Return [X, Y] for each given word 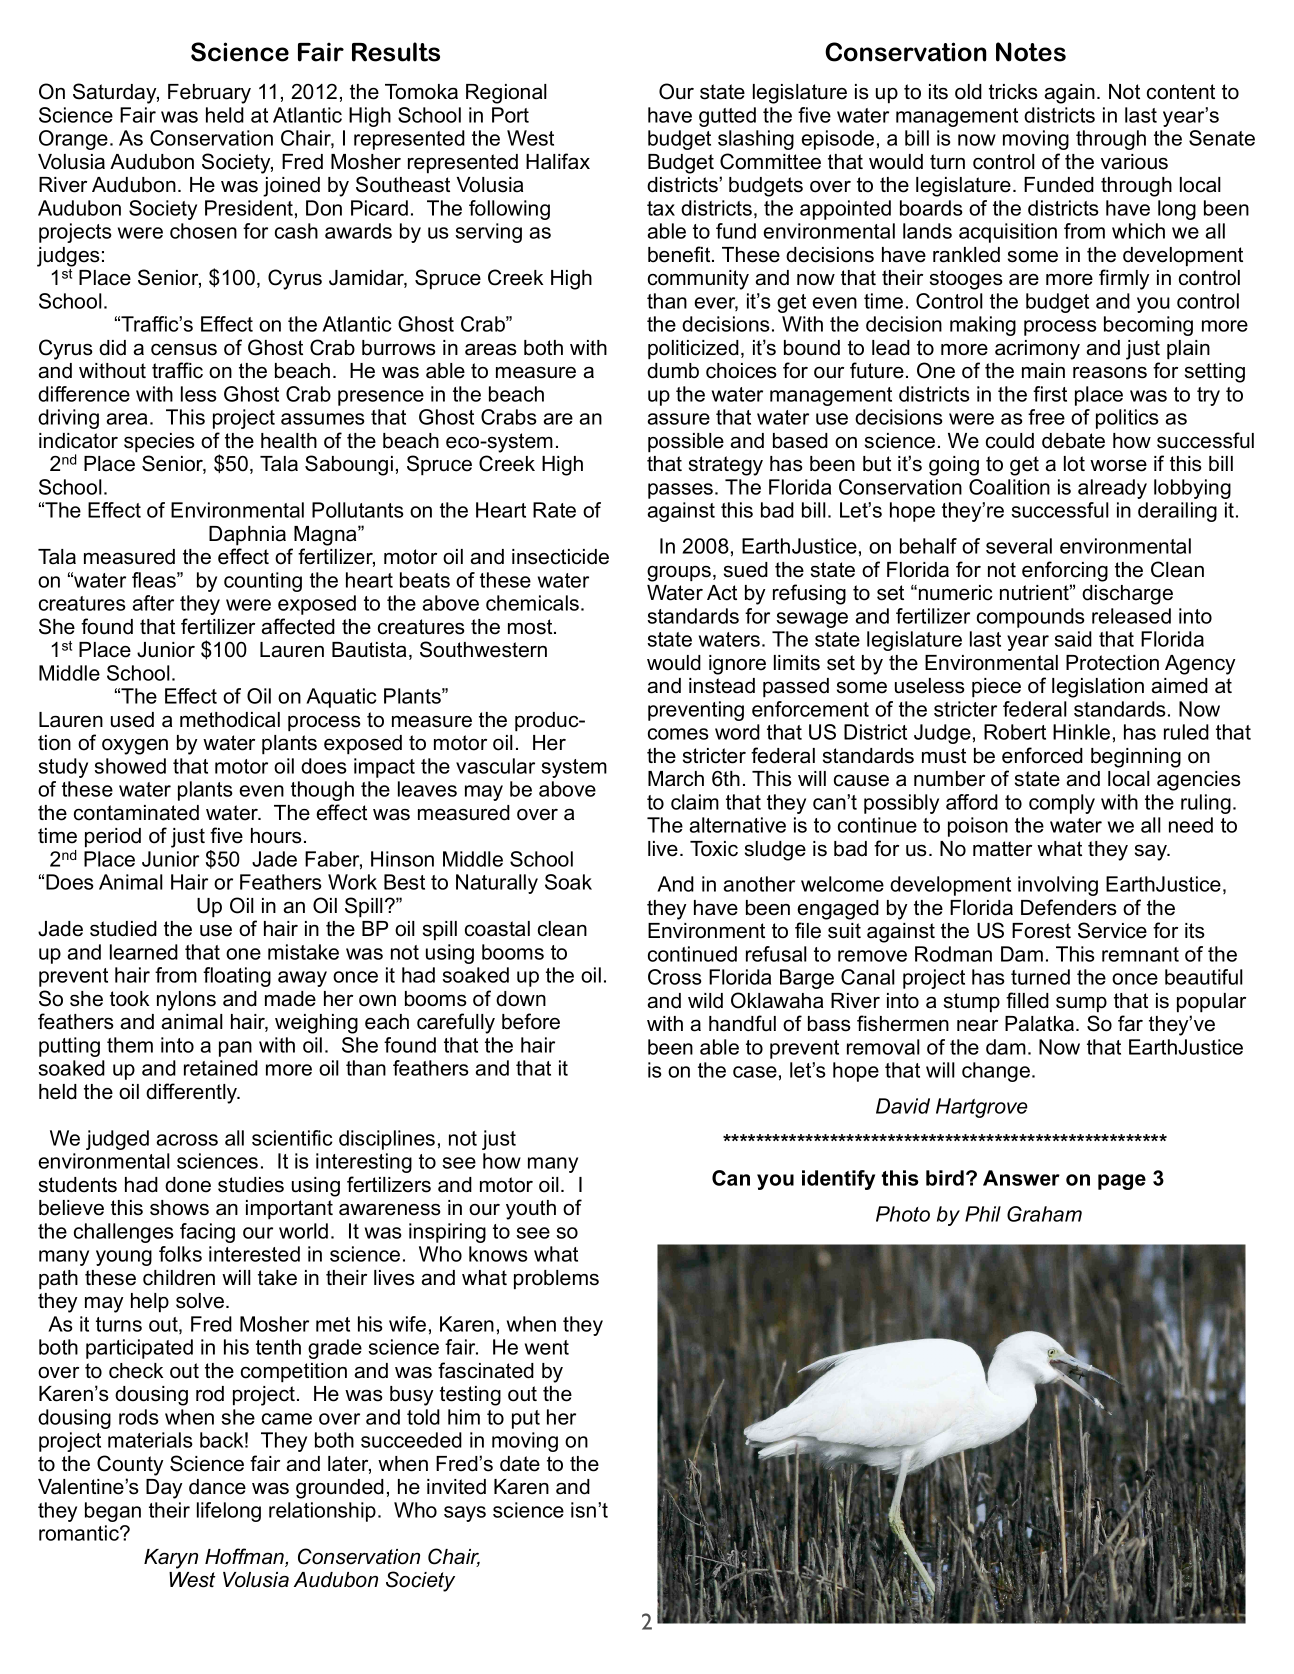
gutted [727, 117]
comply [1062, 804]
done [188, 1185]
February [209, 94]
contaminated [136, 813]
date [520, 1464]
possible [686, 443]
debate [1073, 441]
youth [531, 1210]
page [1122, 1182]
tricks [1013, 92]
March [676, 779]
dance [217, 1487]
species [159, 443]
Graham [1044, 1214]
